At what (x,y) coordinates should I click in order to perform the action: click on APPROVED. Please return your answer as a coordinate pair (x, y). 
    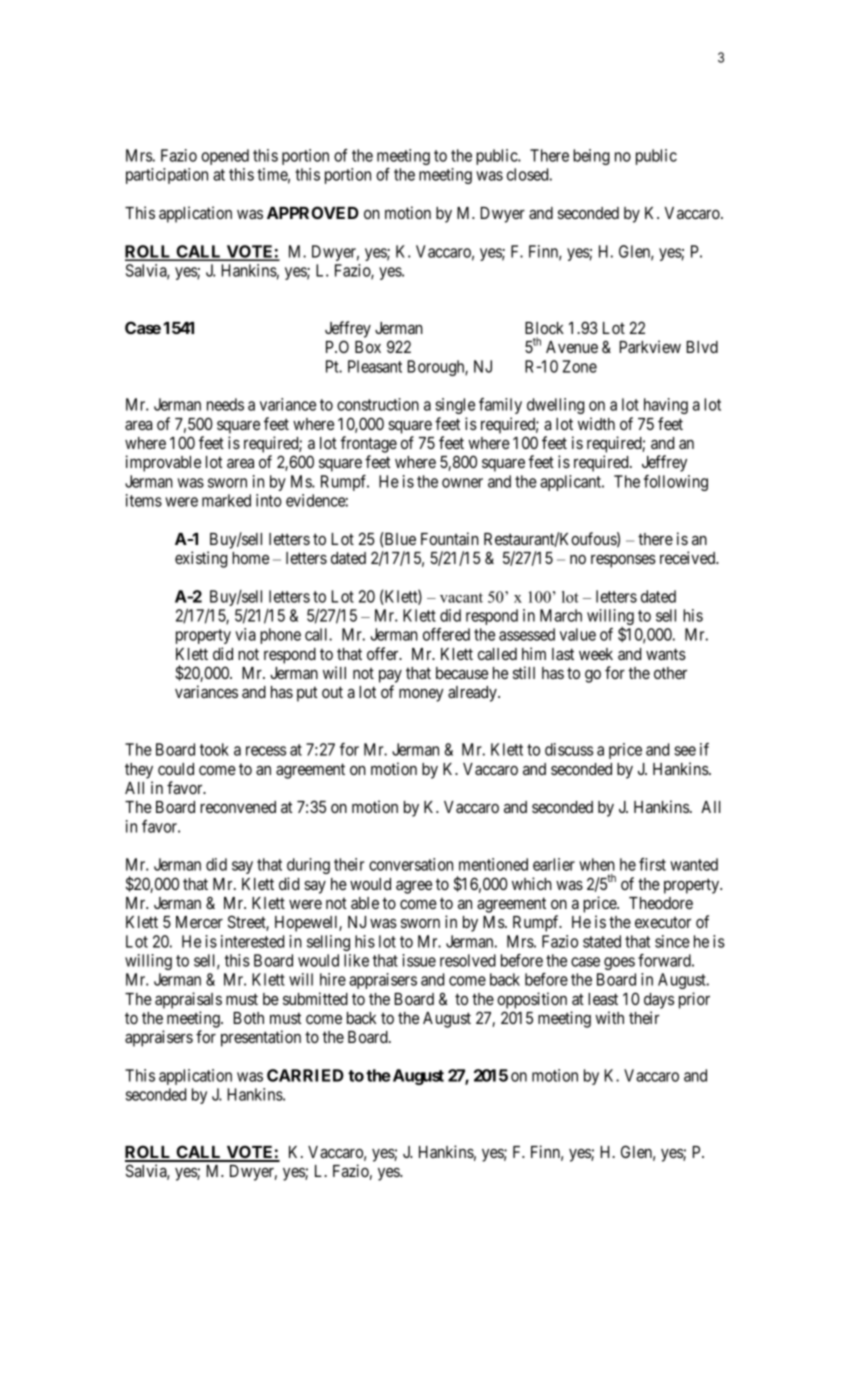
    Looking at the image, I should click on (313, 212).
